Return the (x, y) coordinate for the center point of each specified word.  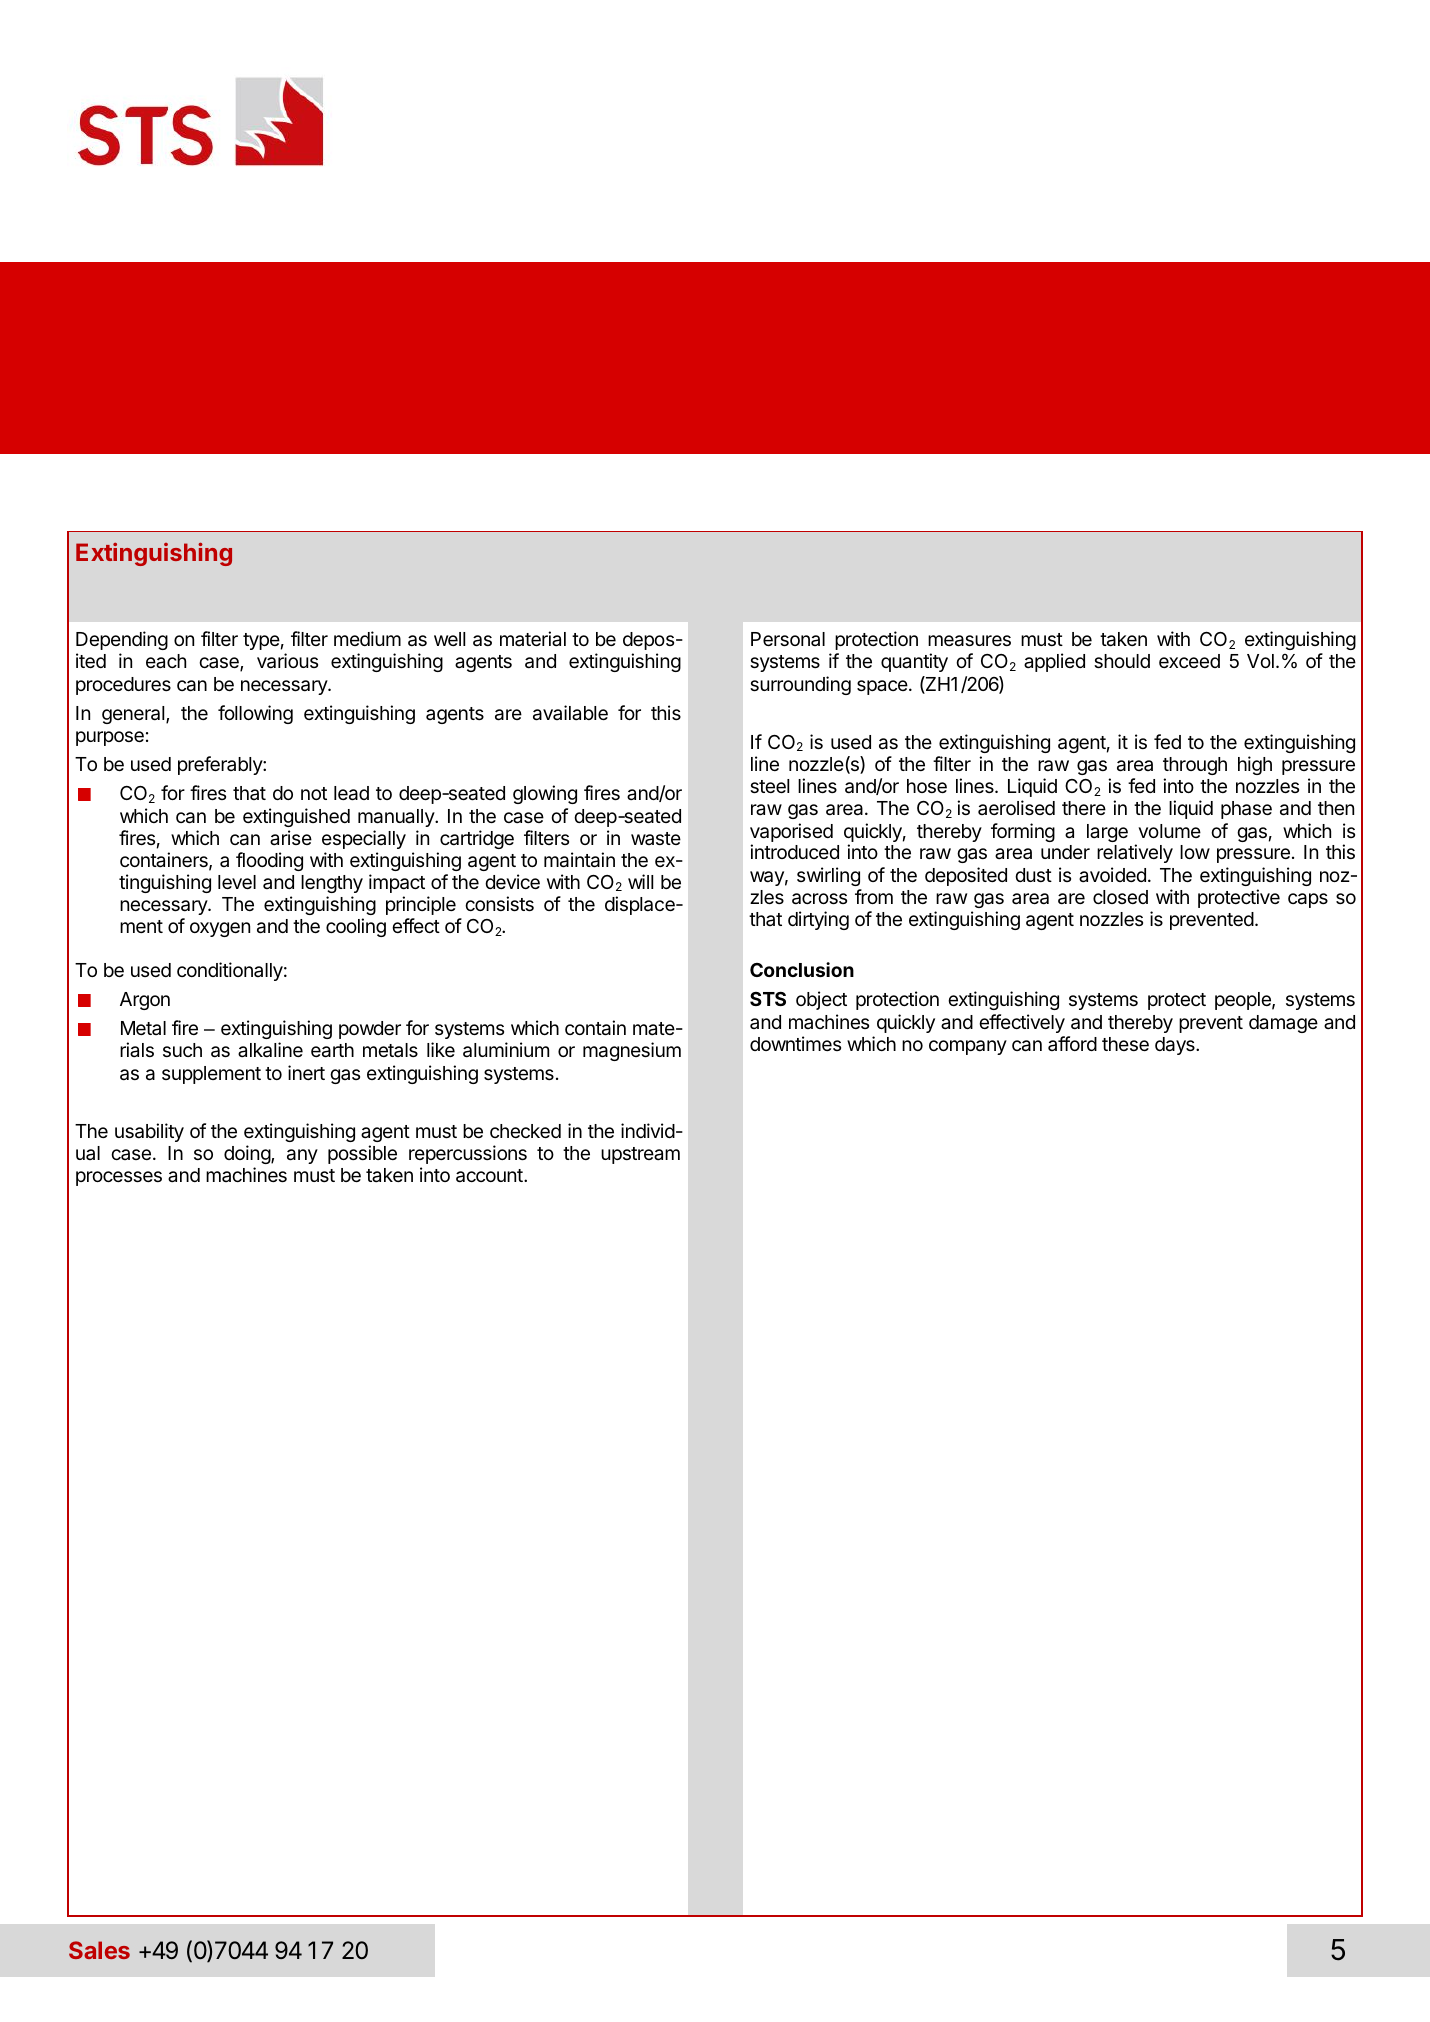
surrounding (800, 685)
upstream (640, 1155)
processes (119, 1178)
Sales (99, 1950)
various (287, 661)
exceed (1189, 661)
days (1176, 1046)
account (490, 1176)
